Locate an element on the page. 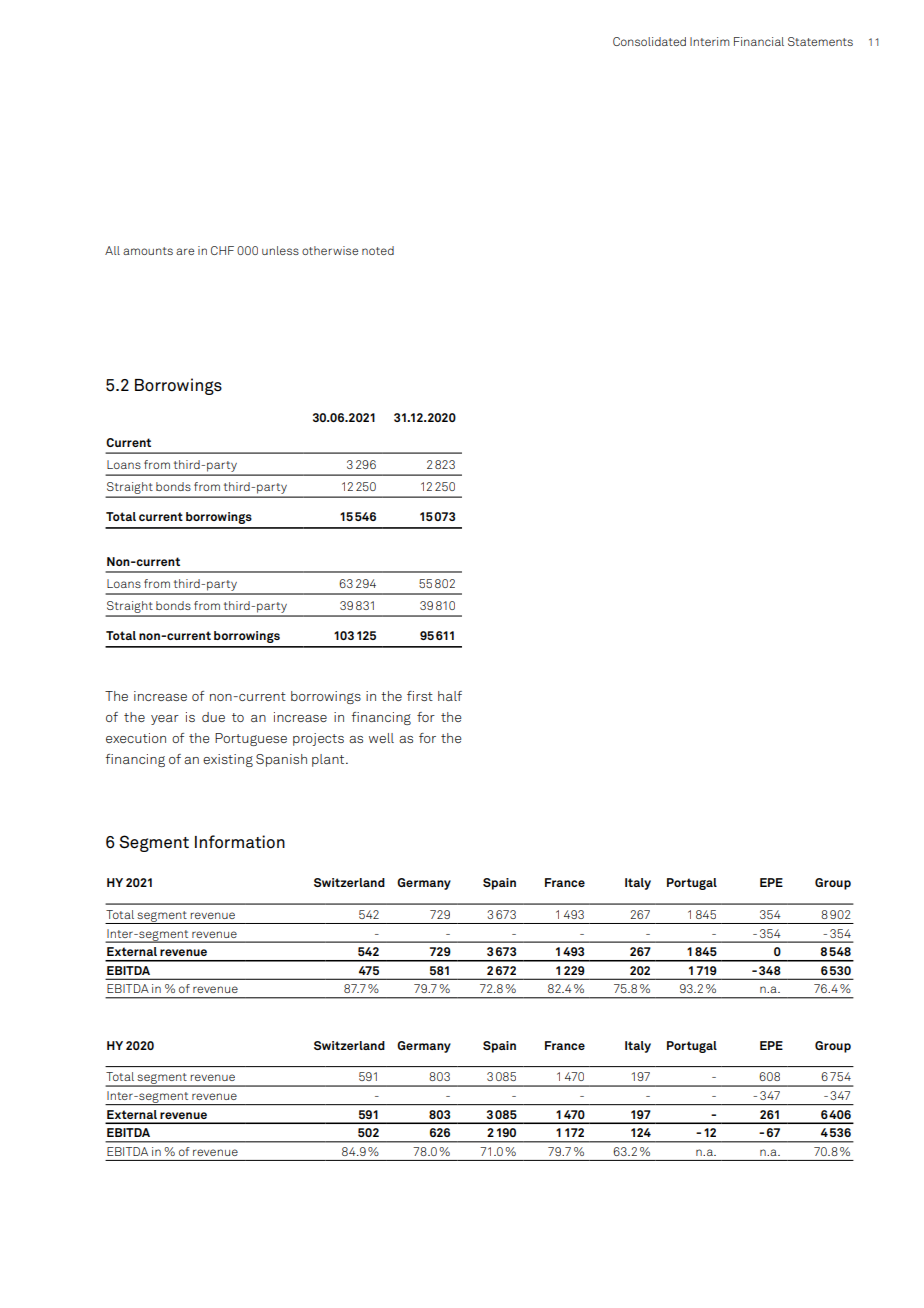 The image size is (924, 1308). noted is located at coordinates (378, 250).
